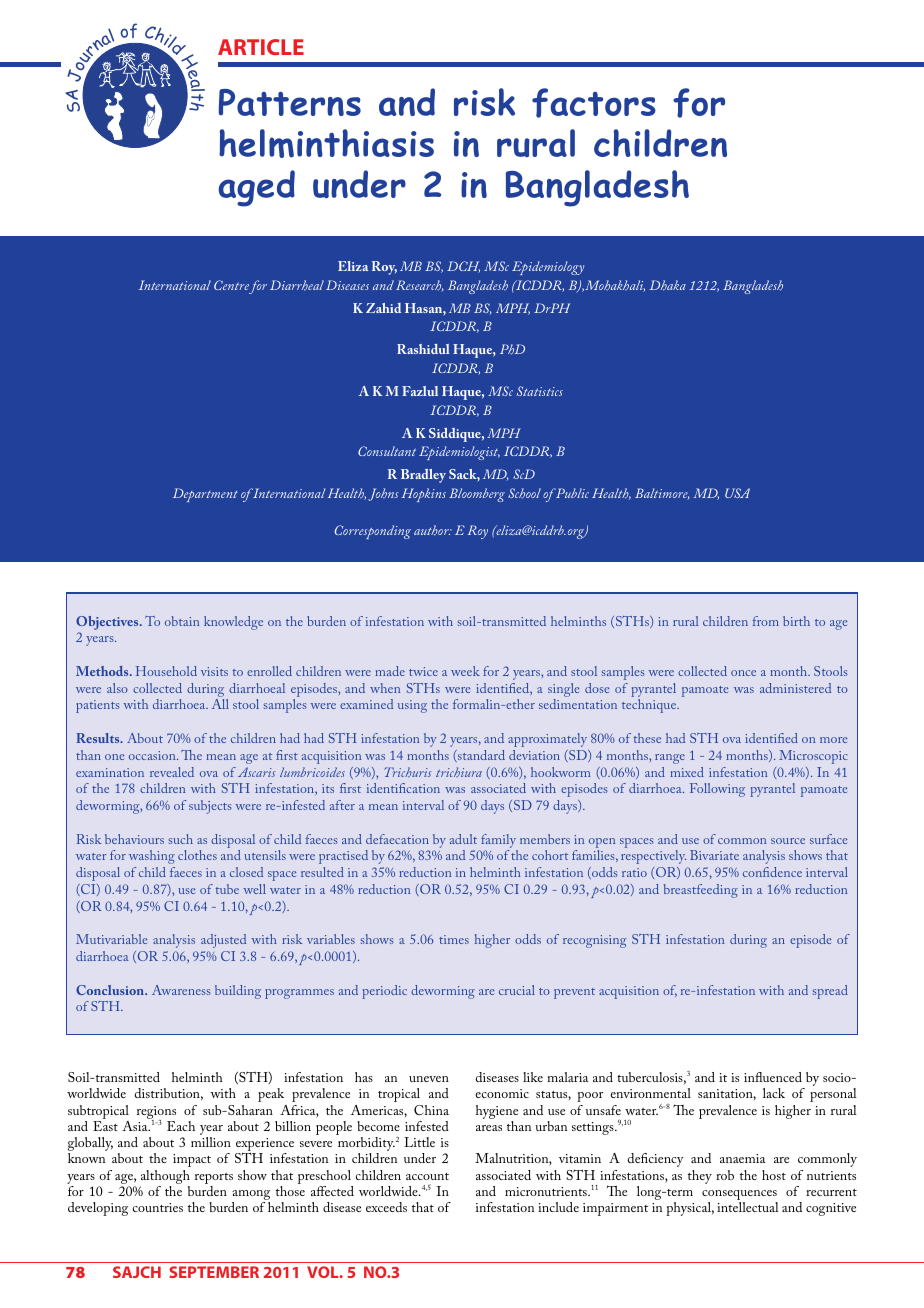  What do you see at coordinates (223, 941) in the screenshot?
I see `adjusted` at bounding box center [223, 941].
